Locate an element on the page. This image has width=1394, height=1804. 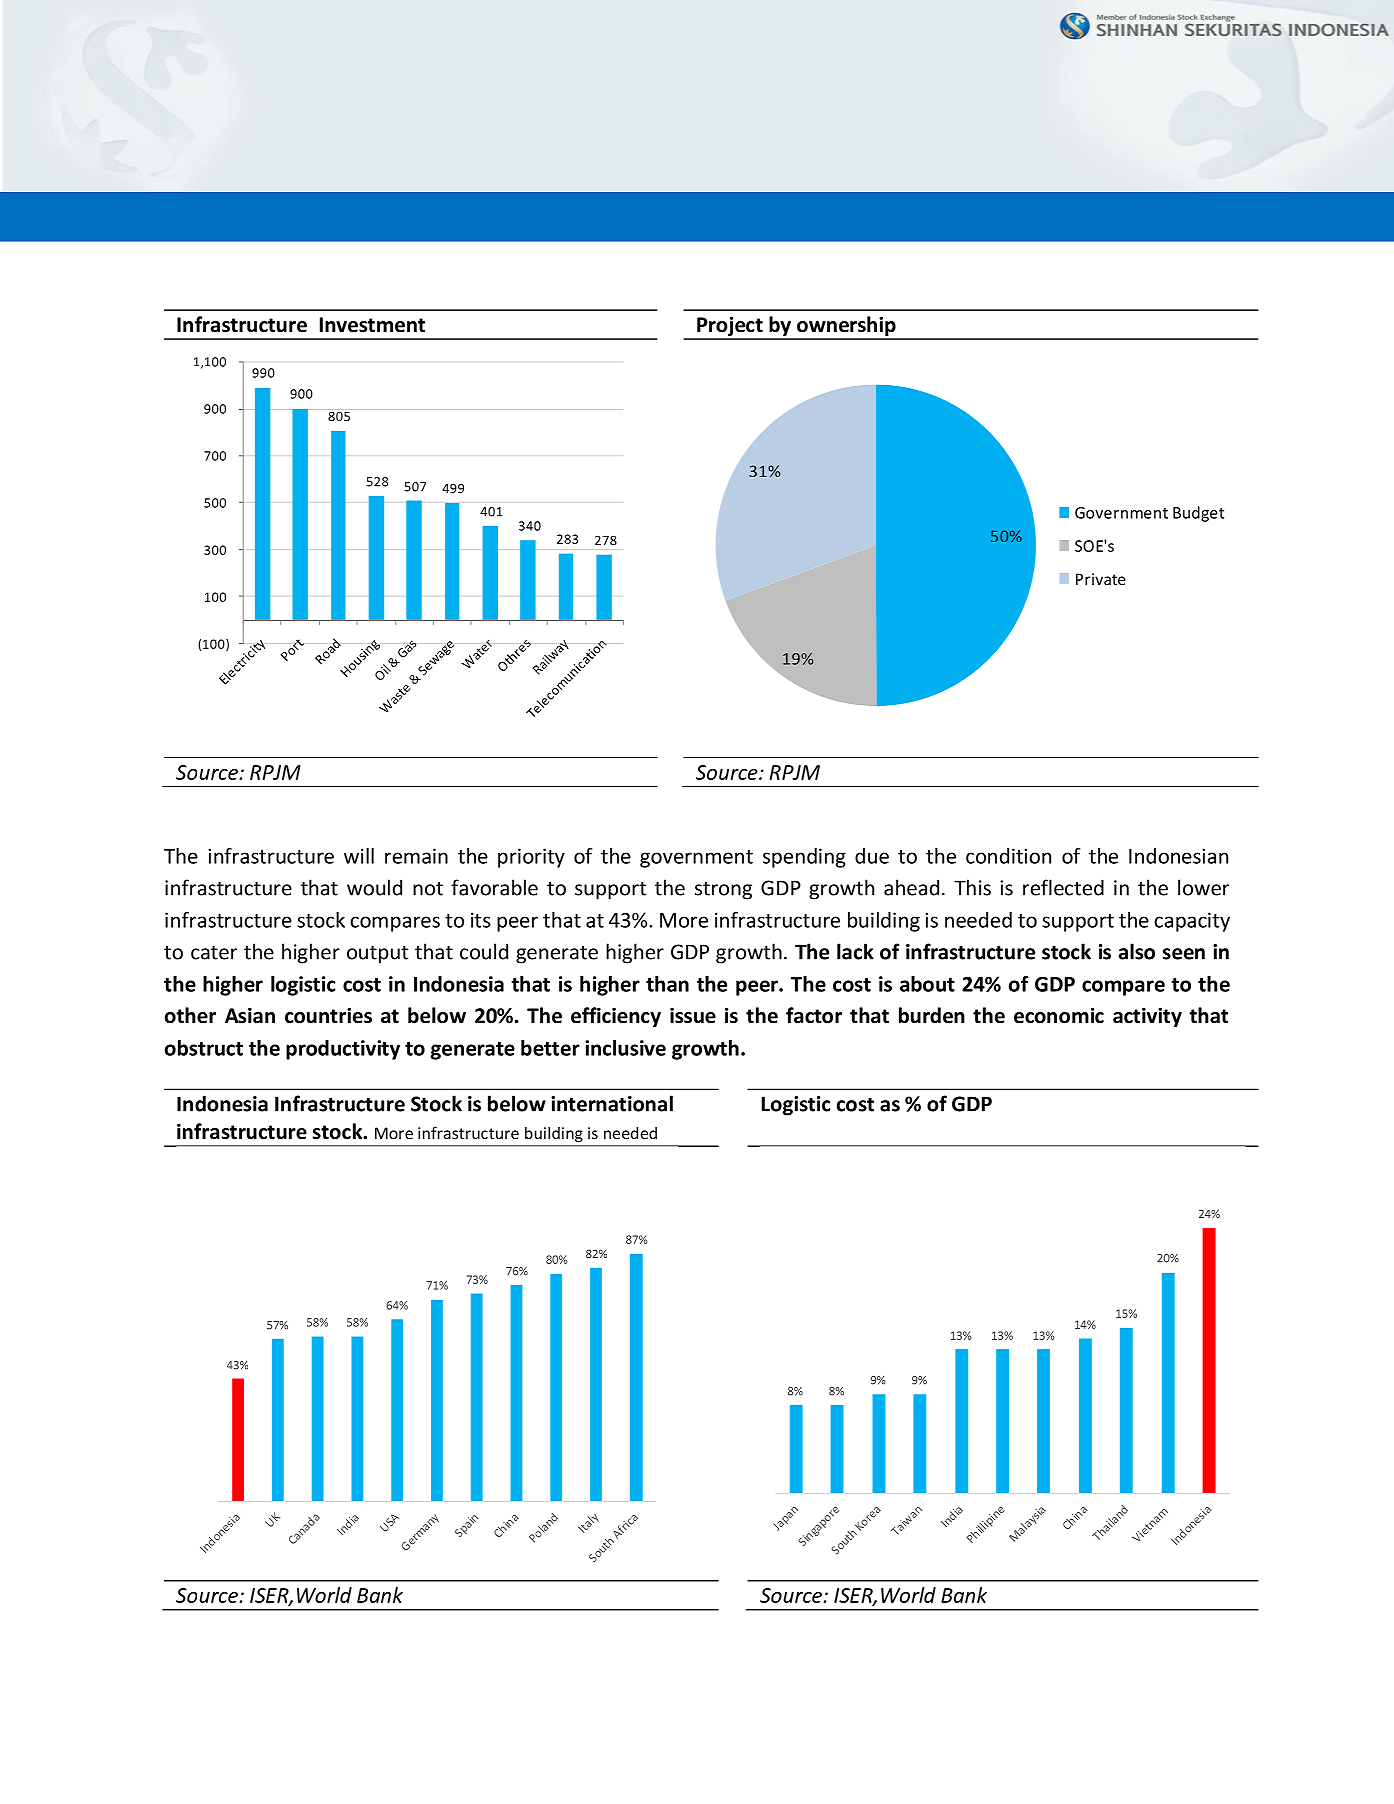
This is located at coordinates (972, 887).
